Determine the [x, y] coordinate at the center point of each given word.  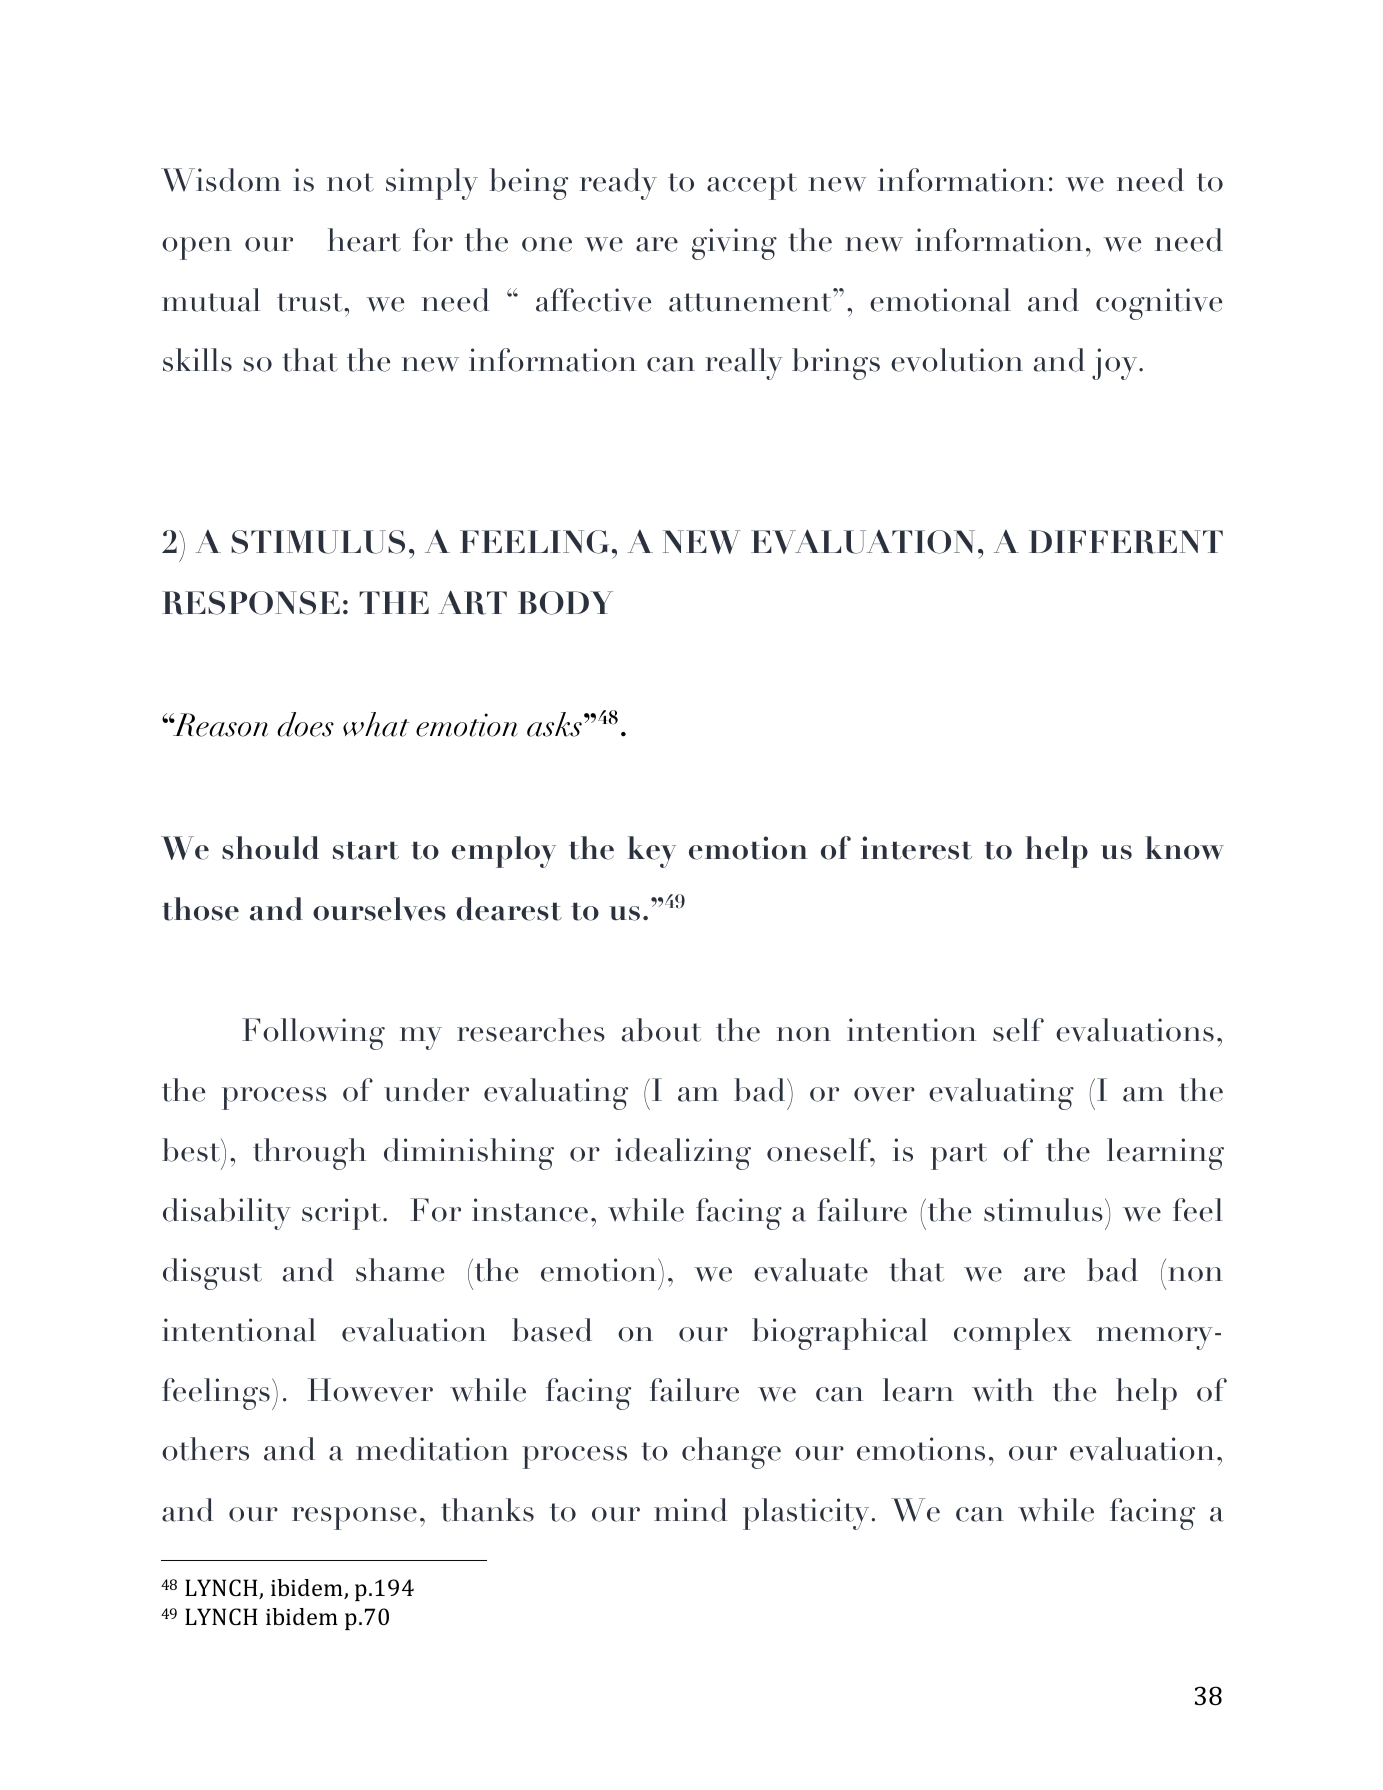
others [205, 1449]
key [652, 852]
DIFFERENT [1126, 542]
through [309, 1154]
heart [364, 240]
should [270, 848]
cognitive [1159, 304]
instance [530, 1210]
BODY [565, 603]
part [959, 1156]
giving [734, 244]
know [1184, 848]
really [744, 364]
